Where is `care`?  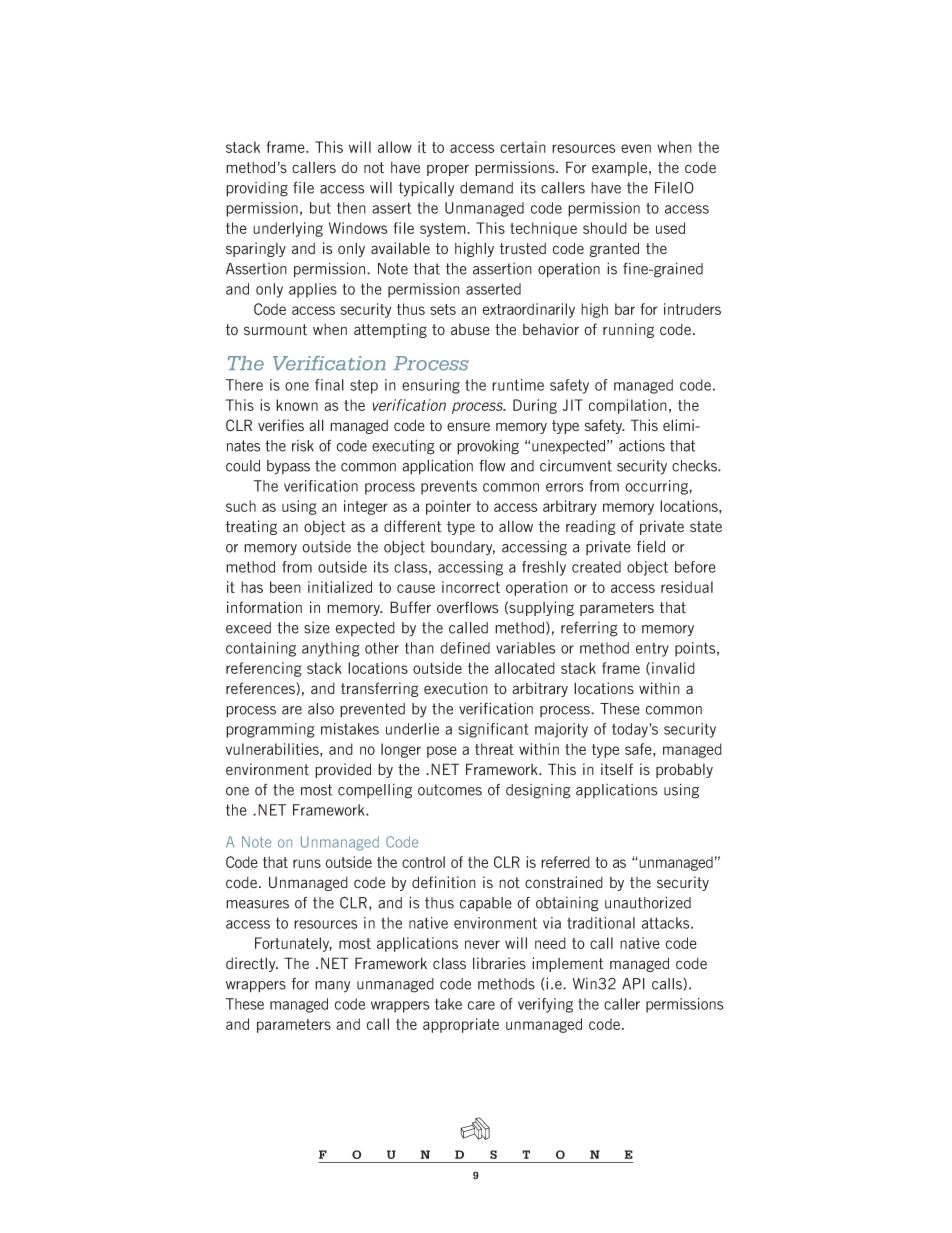
care is located at coordinates (481, 1005).
